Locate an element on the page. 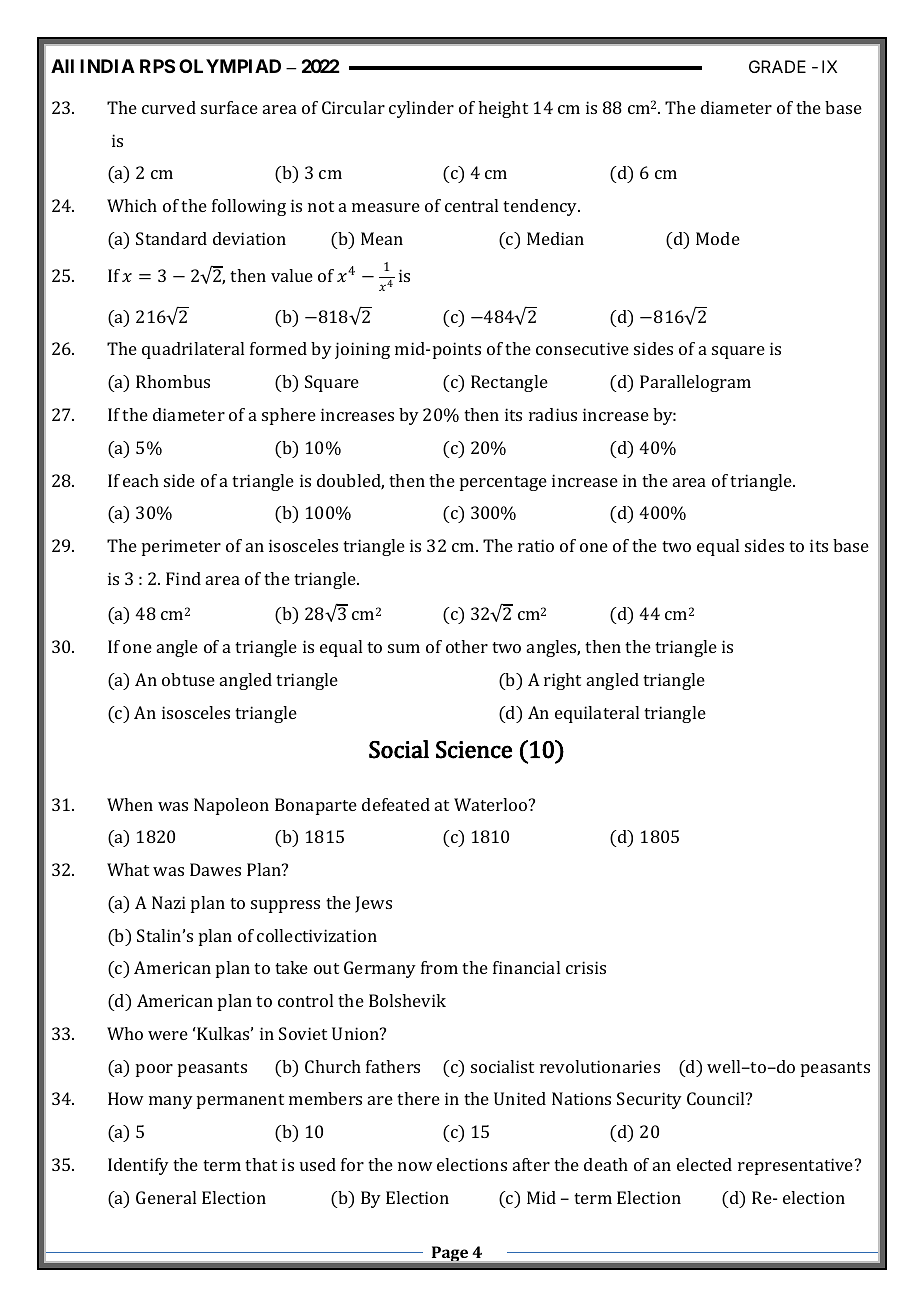 Image resolution: width=924 pixels, height=1307 pixels. each is located at coordinates (141, 480).
